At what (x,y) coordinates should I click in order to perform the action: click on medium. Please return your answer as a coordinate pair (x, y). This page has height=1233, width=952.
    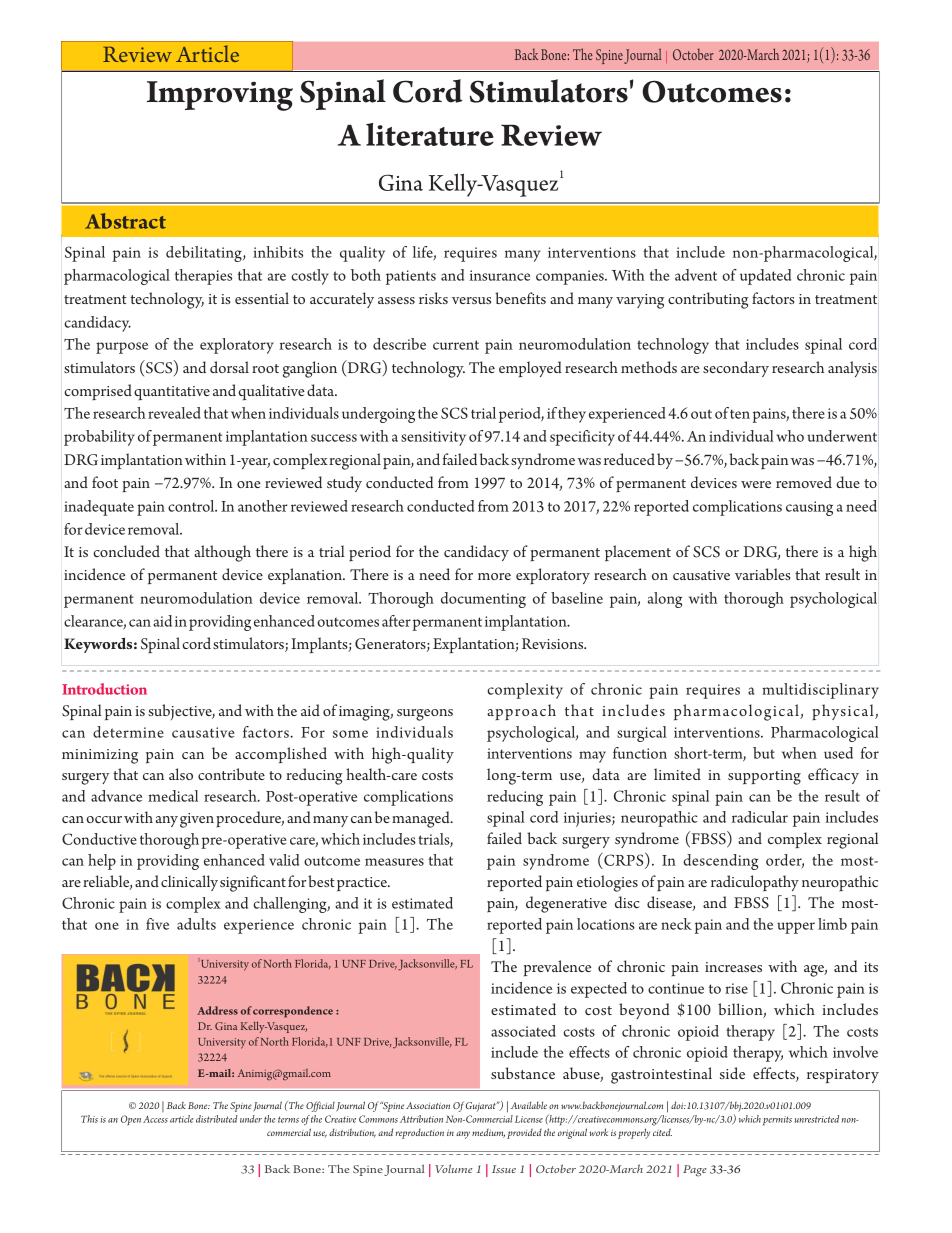
    Looking at the image, I should click on (488, 1133).
